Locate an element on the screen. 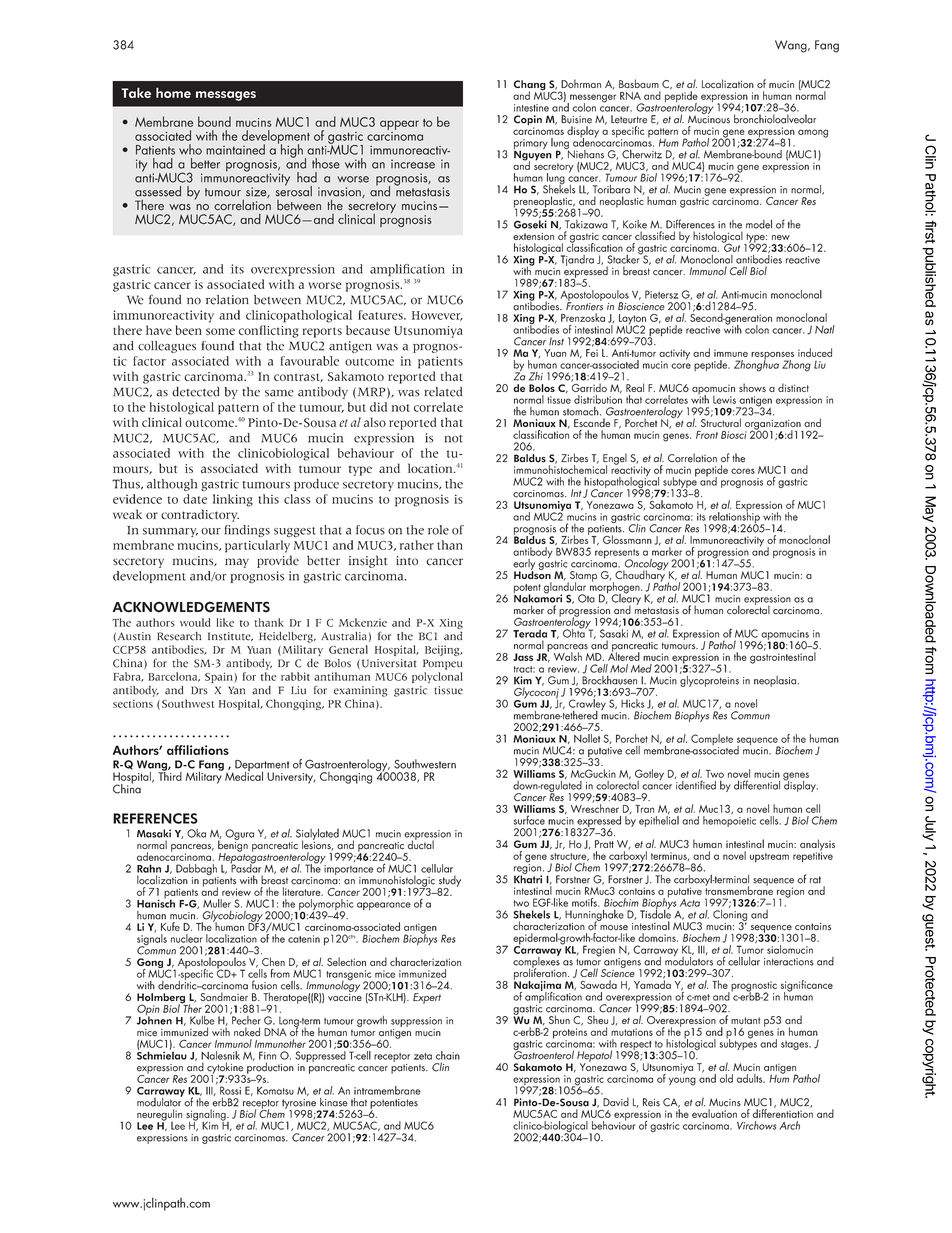  Rossi is located at coordinates (230, 1090).
